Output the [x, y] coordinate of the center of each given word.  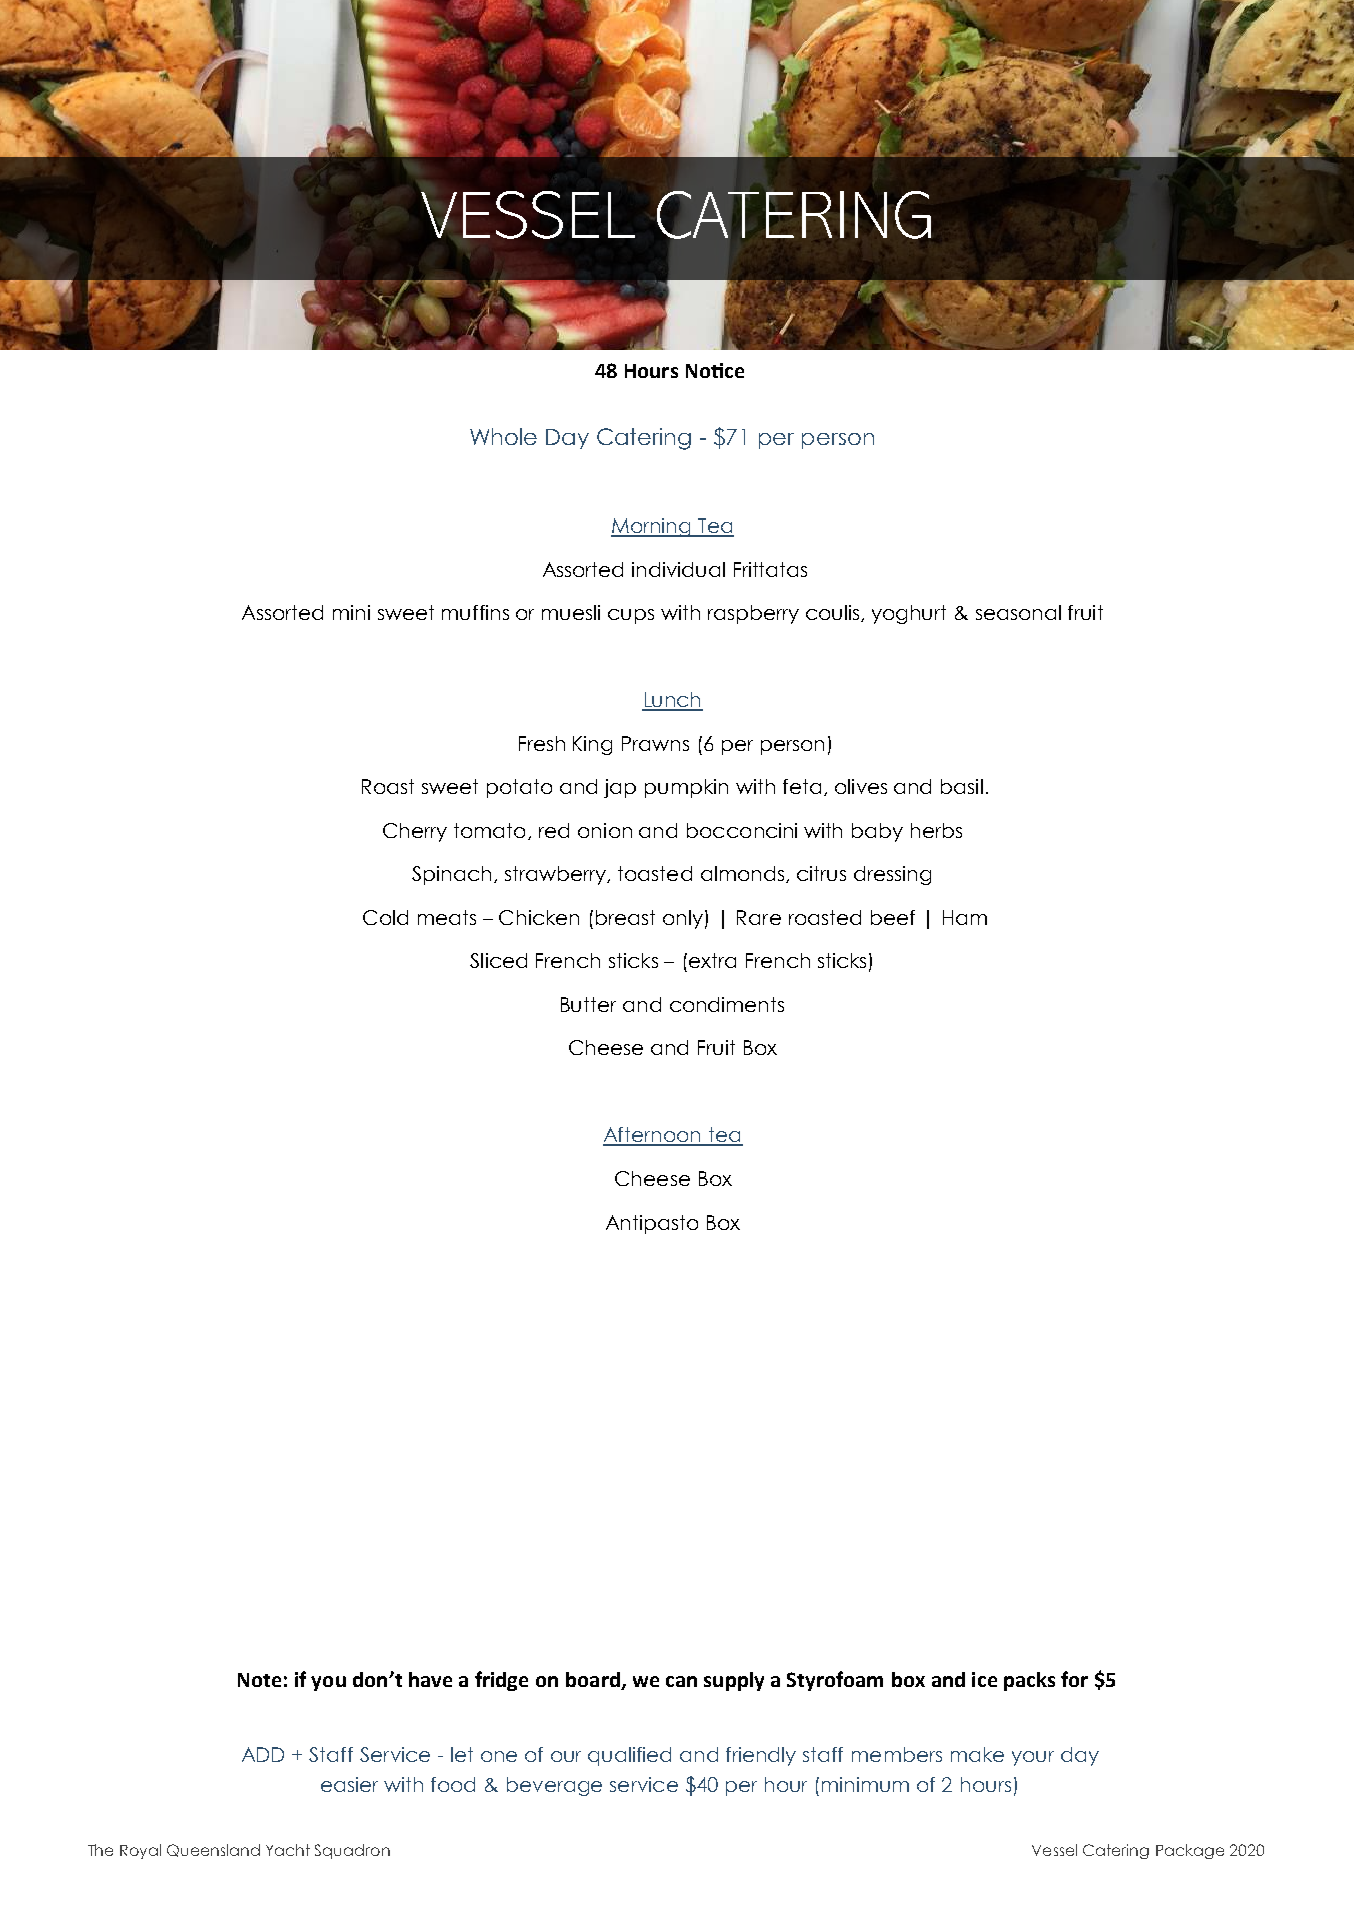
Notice [715, 370]
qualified [629, 1756]
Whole [503, 436]
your [1033, 1758]
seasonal [1018, 612]
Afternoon [653, 1136]
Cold [385, 917]
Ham [965, 917]
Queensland [213, 1850]
